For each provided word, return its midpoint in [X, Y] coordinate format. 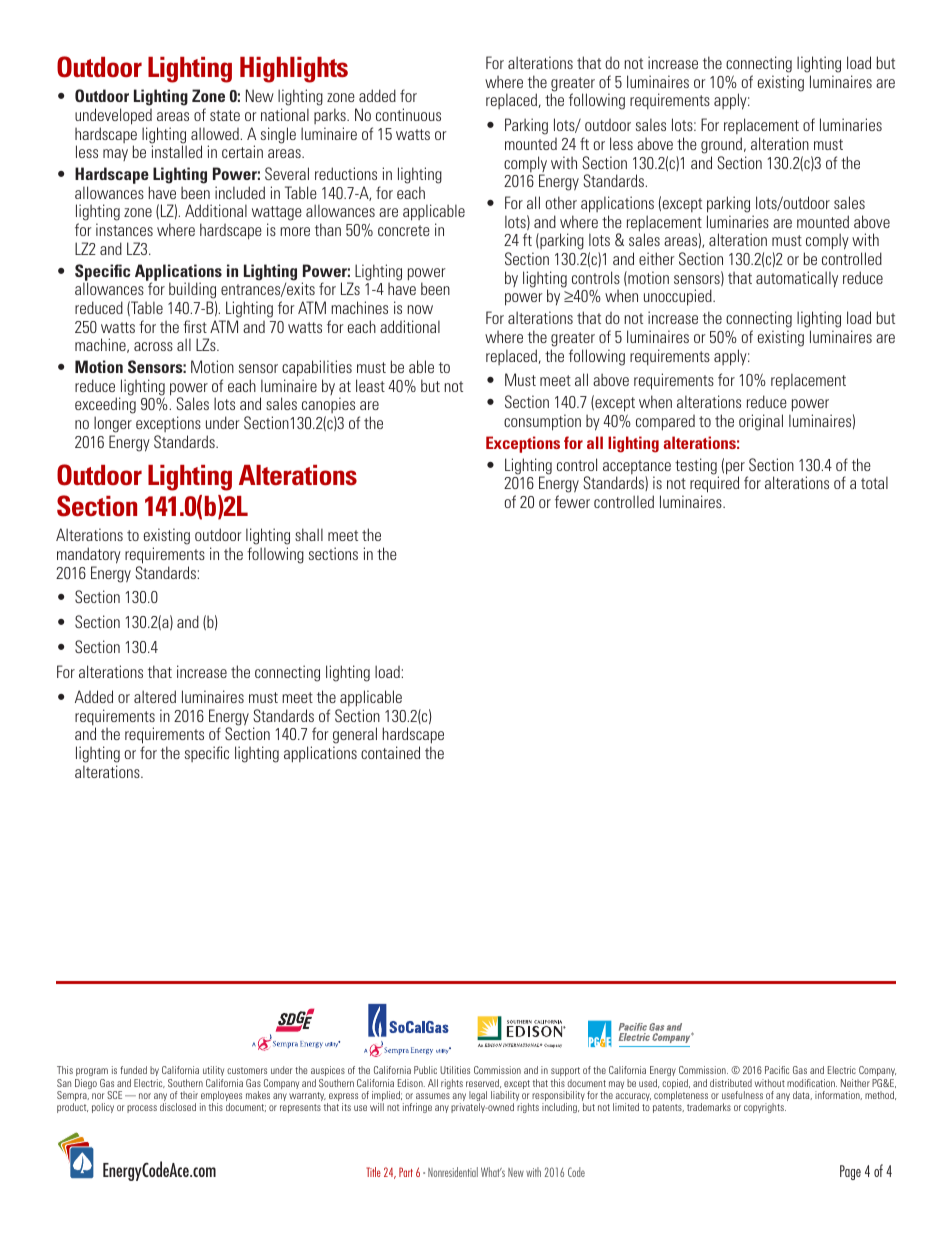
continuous [408, 114]
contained [390, 752]
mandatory [89, 555]
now [420, 309]
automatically [797, 279]
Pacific [777, 1070]
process [142, 1109]
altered [155, 696]
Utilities [455, 1070]
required [714, 484]
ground [723, 145]
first [195, 326]
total [874, 482]
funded [133, 1070]
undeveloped [113, 116]
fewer [572, 501]
